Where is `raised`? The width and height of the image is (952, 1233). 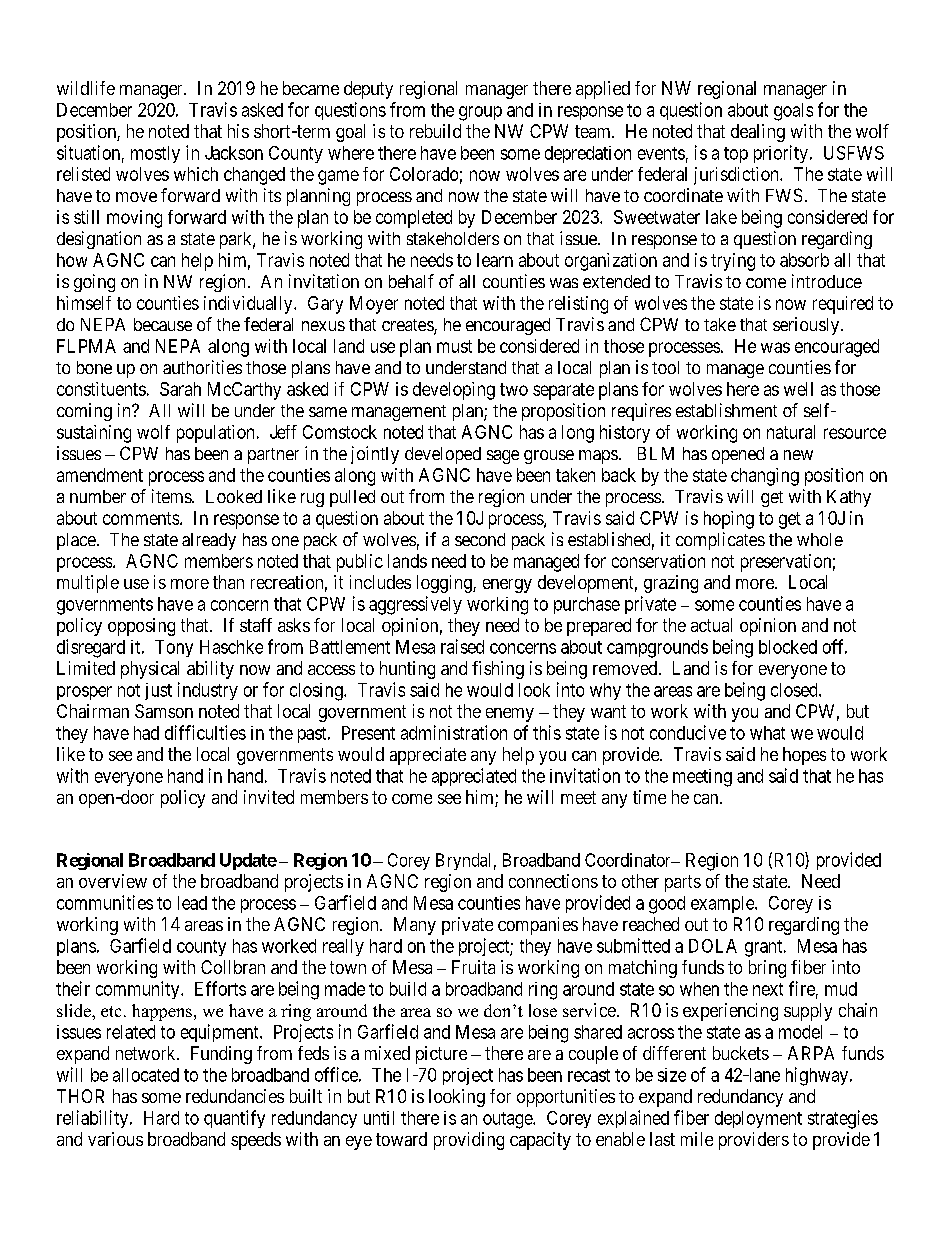 raised is located at coordinates (462, 646).
